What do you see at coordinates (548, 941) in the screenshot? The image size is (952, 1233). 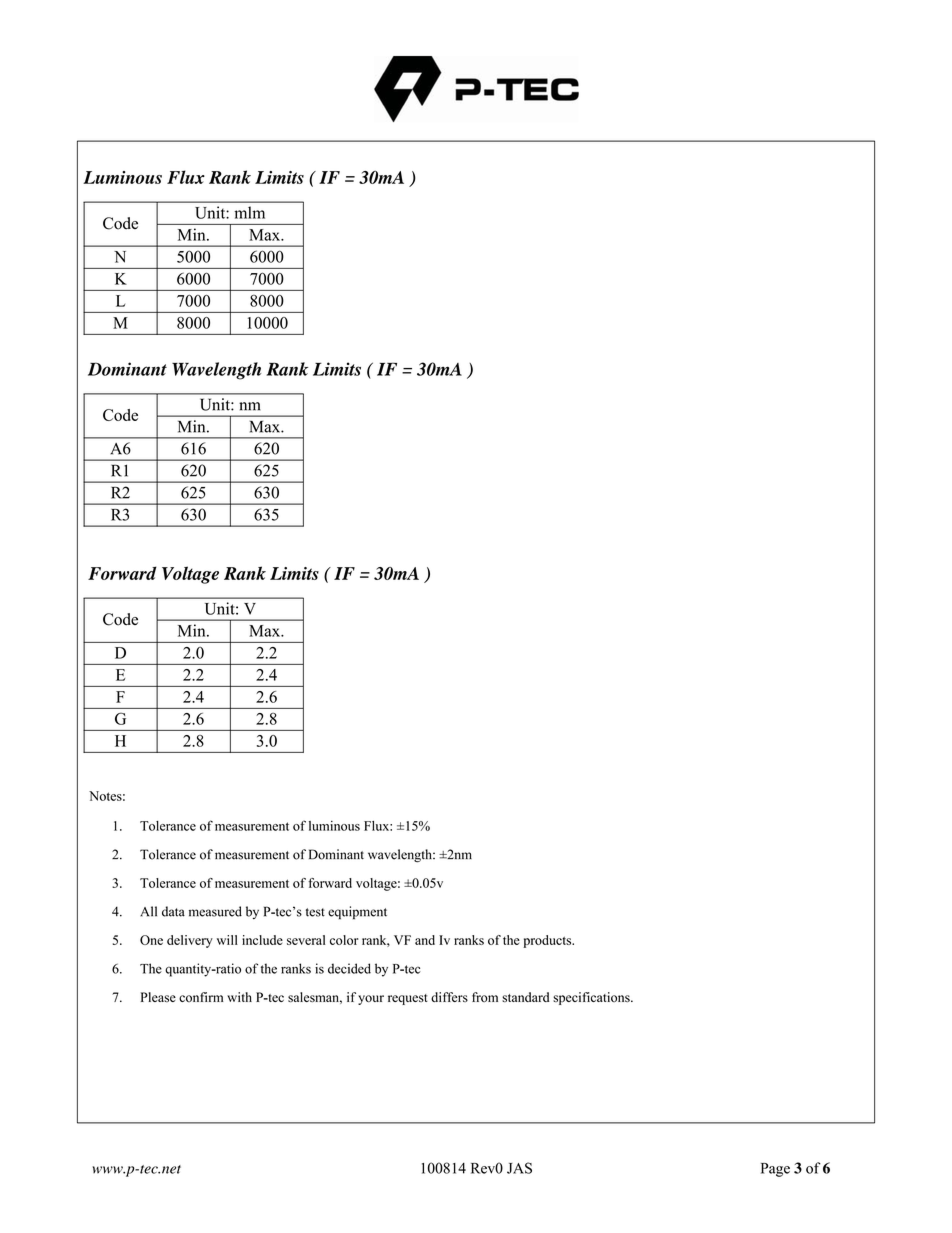 I see `products` at bounding box center [548, 941].
